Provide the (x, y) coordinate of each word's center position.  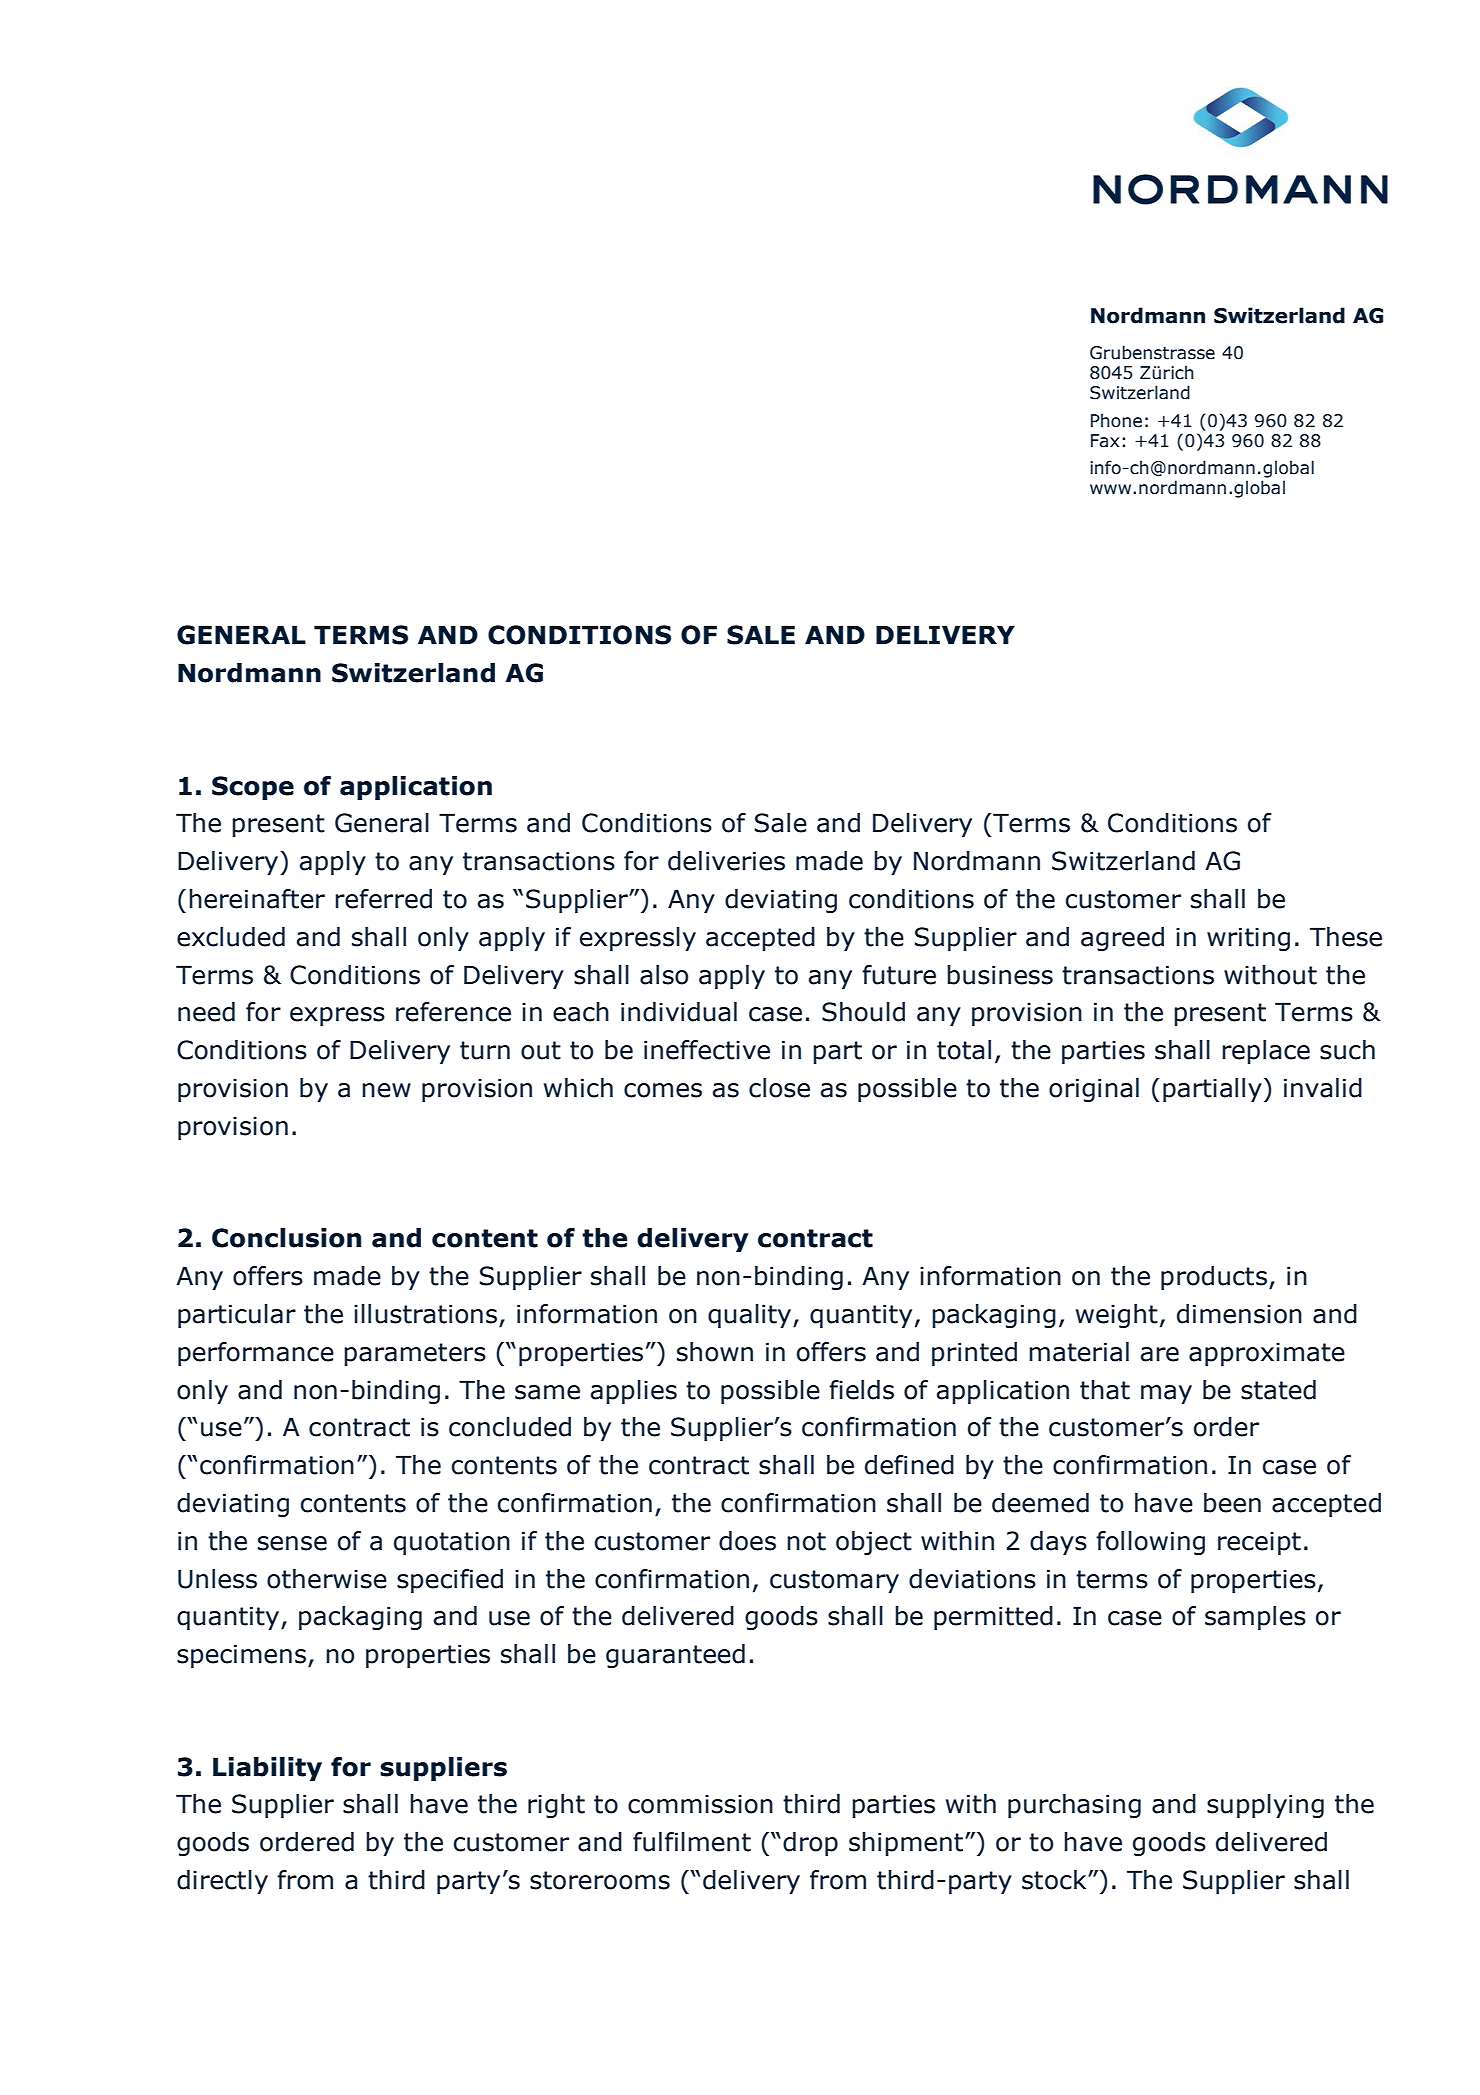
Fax (1105, 441)
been (1232, 1503)
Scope (253, 788)
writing (1248, 939)
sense (292, 1543)
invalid (1323, 1088)
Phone (1116, 420)
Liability (267, 1769)
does (747, 1541)
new (386, 1090)
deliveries (726, 861)
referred (383, 899)
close (779, 1088)
